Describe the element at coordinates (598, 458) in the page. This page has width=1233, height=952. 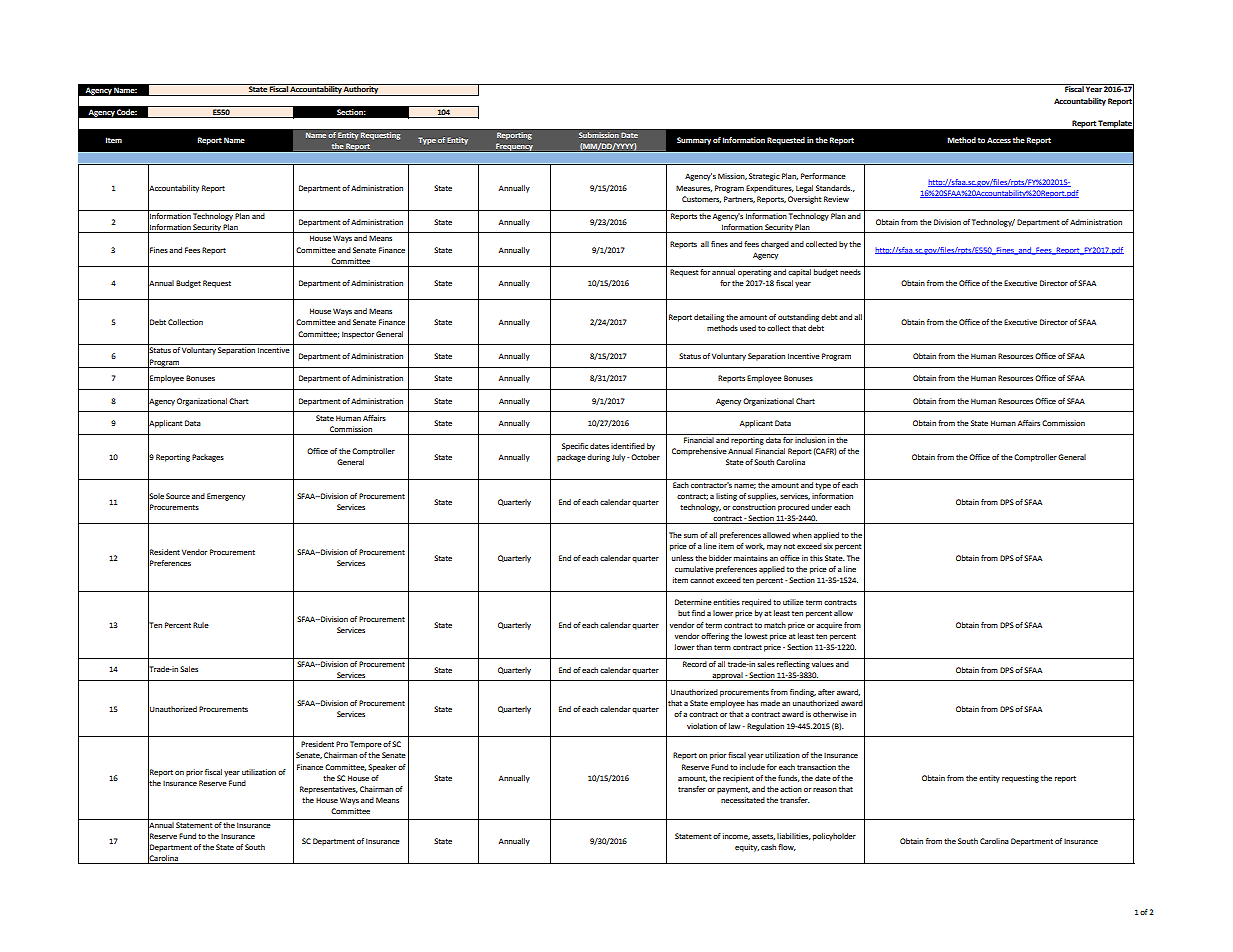
I see `during` at that location.
